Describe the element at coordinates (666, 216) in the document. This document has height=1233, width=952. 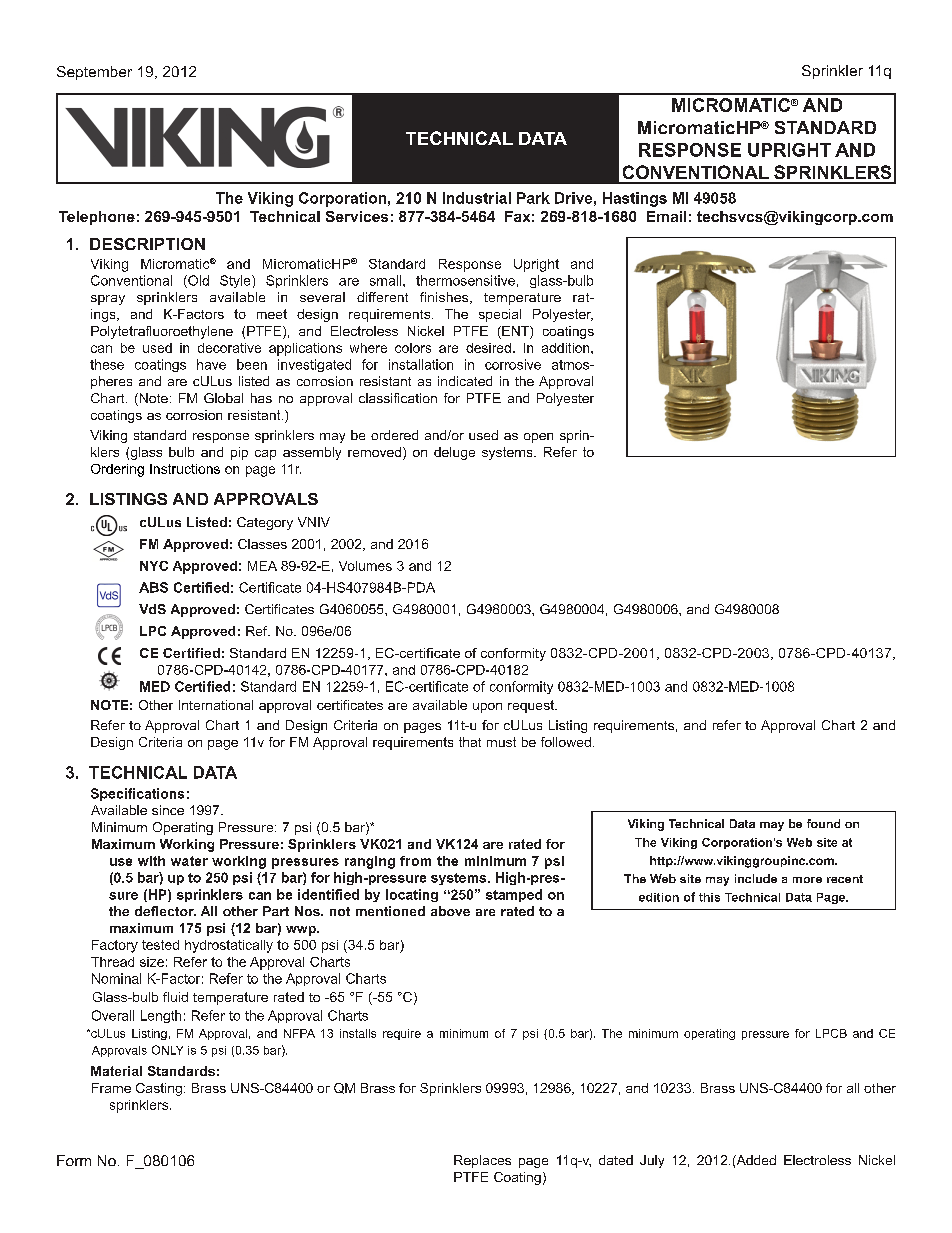
I see `Email` at that location.
